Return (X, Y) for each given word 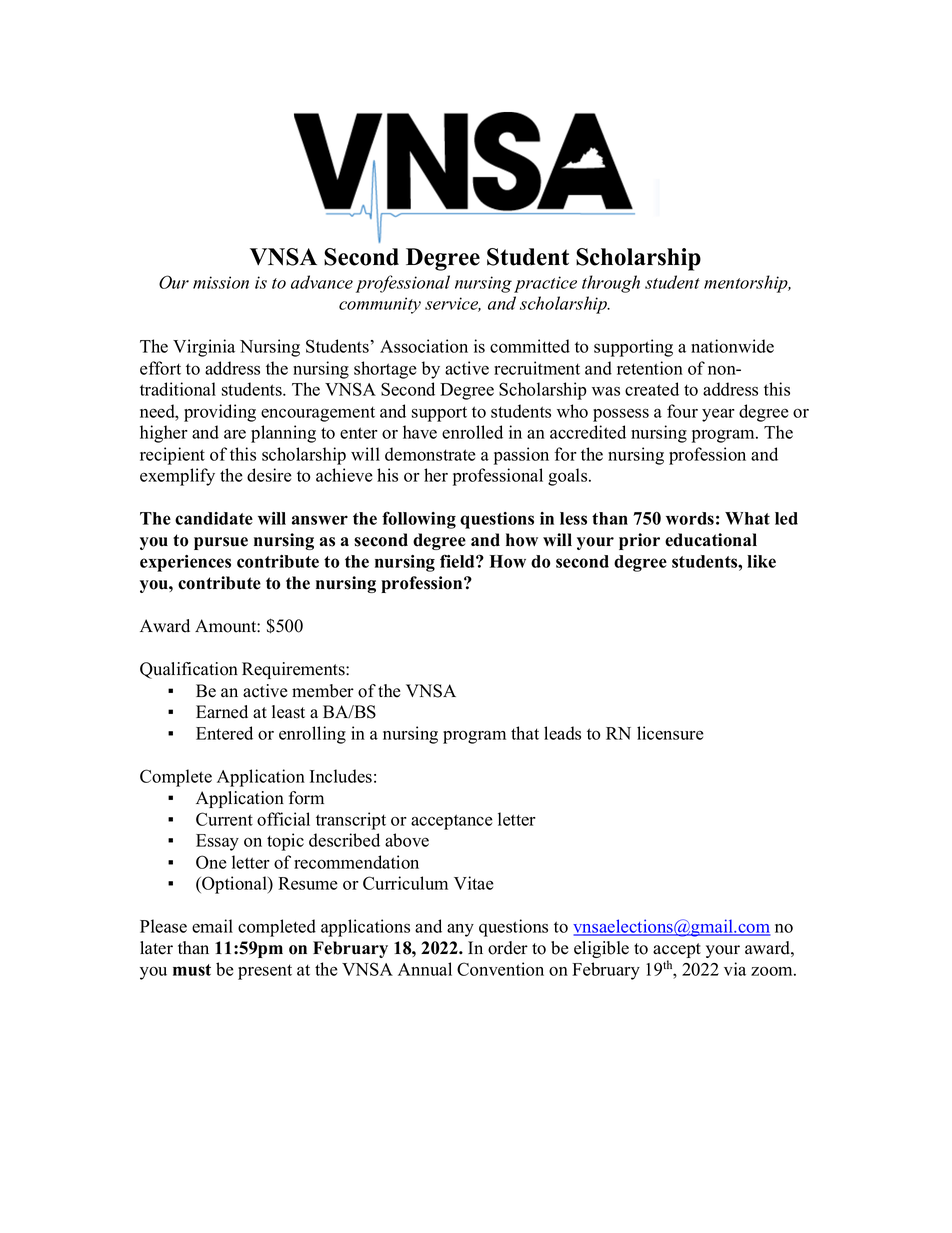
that (525, 733)
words (690, 518)
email (212, 926)
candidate (214, 518)
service (453, 304)
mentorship (747, 284)
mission (221, 282)
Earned (222, 712)
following (419, 520)
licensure (670, 733)
